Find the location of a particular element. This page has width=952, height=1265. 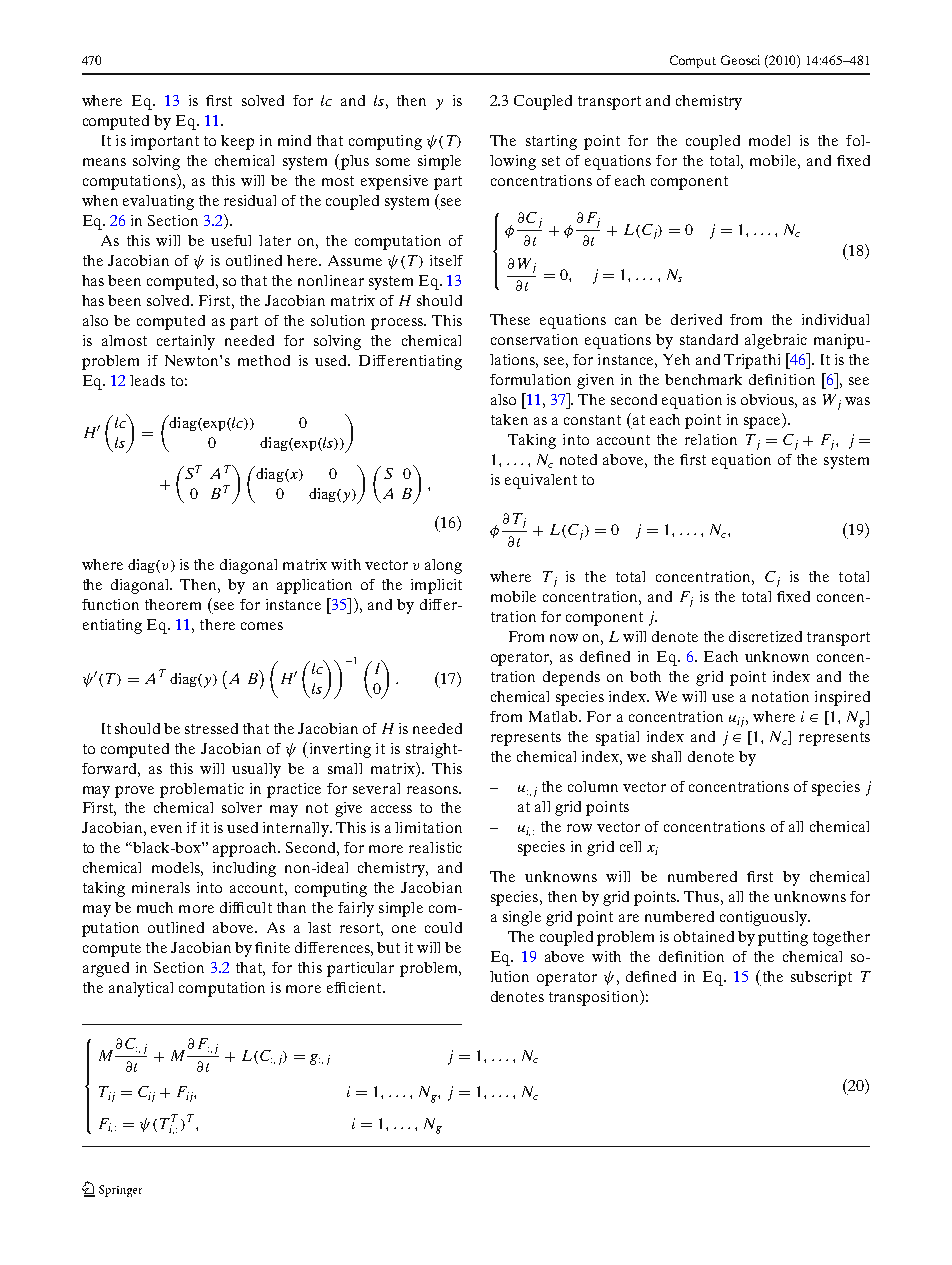

theorem is located at coordinates (173, 604).
